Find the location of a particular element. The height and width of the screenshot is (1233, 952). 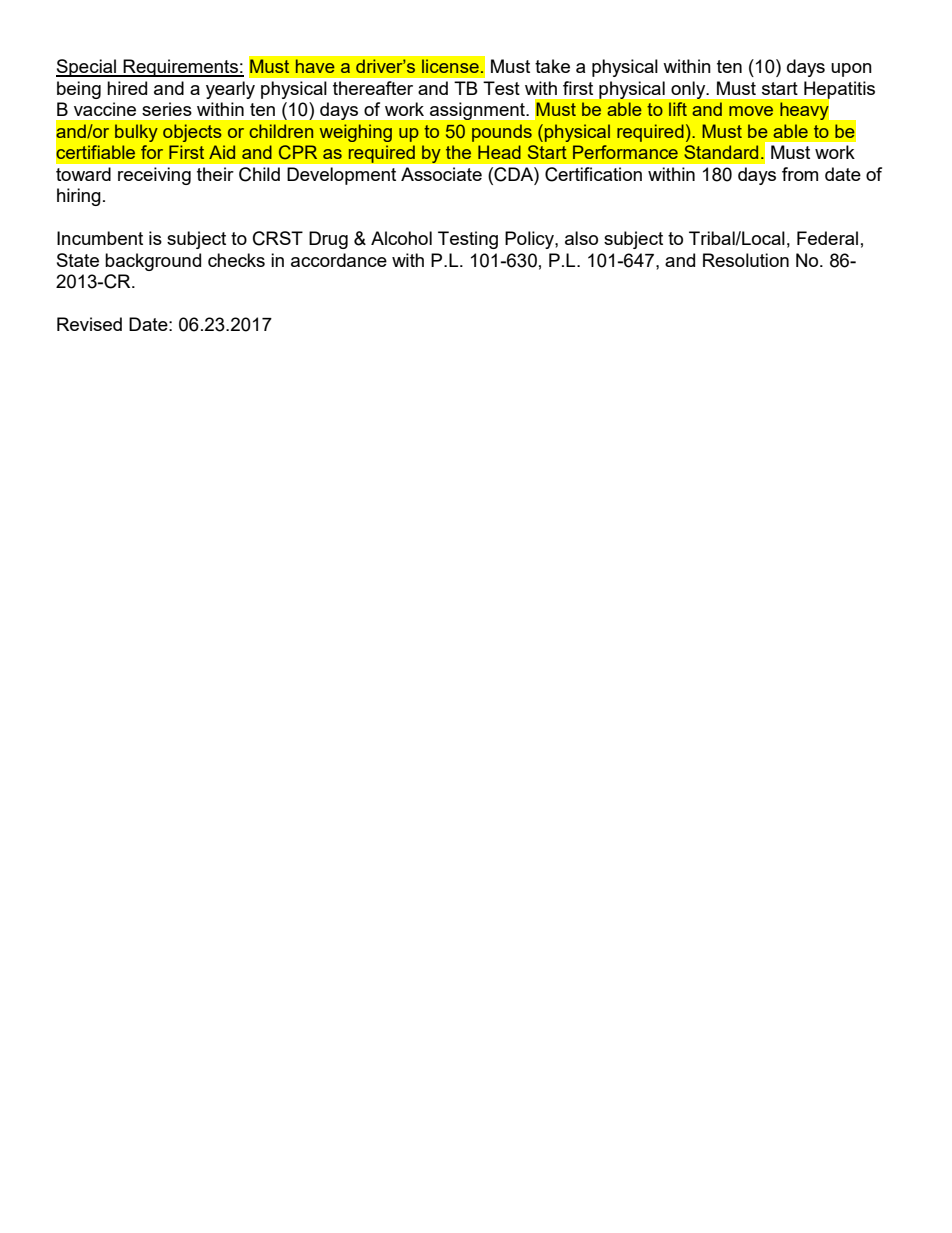

from is located at coordinates (800, 174).
